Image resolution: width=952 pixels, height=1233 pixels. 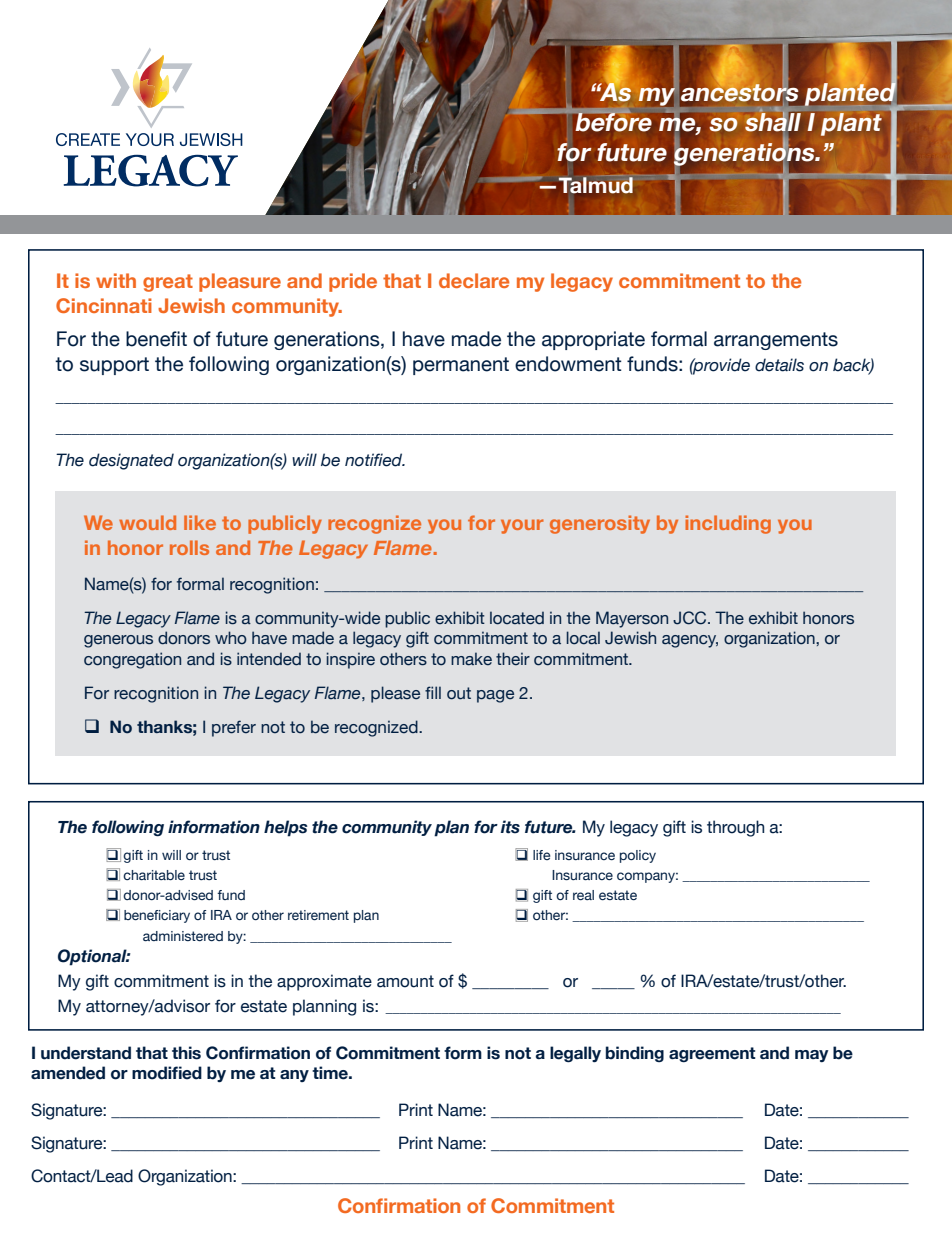 What do you see at coordinates (779, 365) in the screenshot?
I see `details` at bounding box center [779, 365].
